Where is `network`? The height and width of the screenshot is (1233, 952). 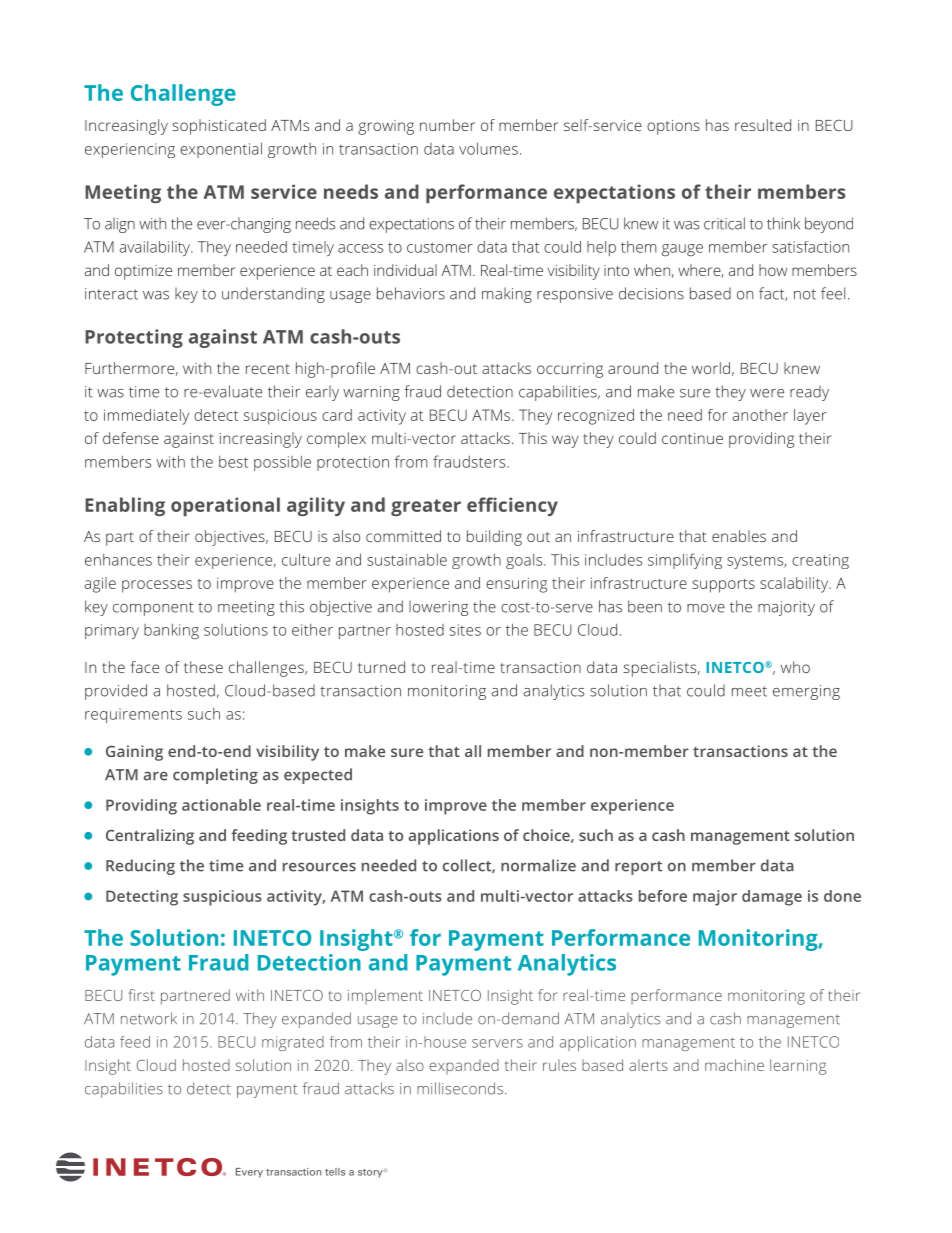 network is located at coordinates (149, 1018).
